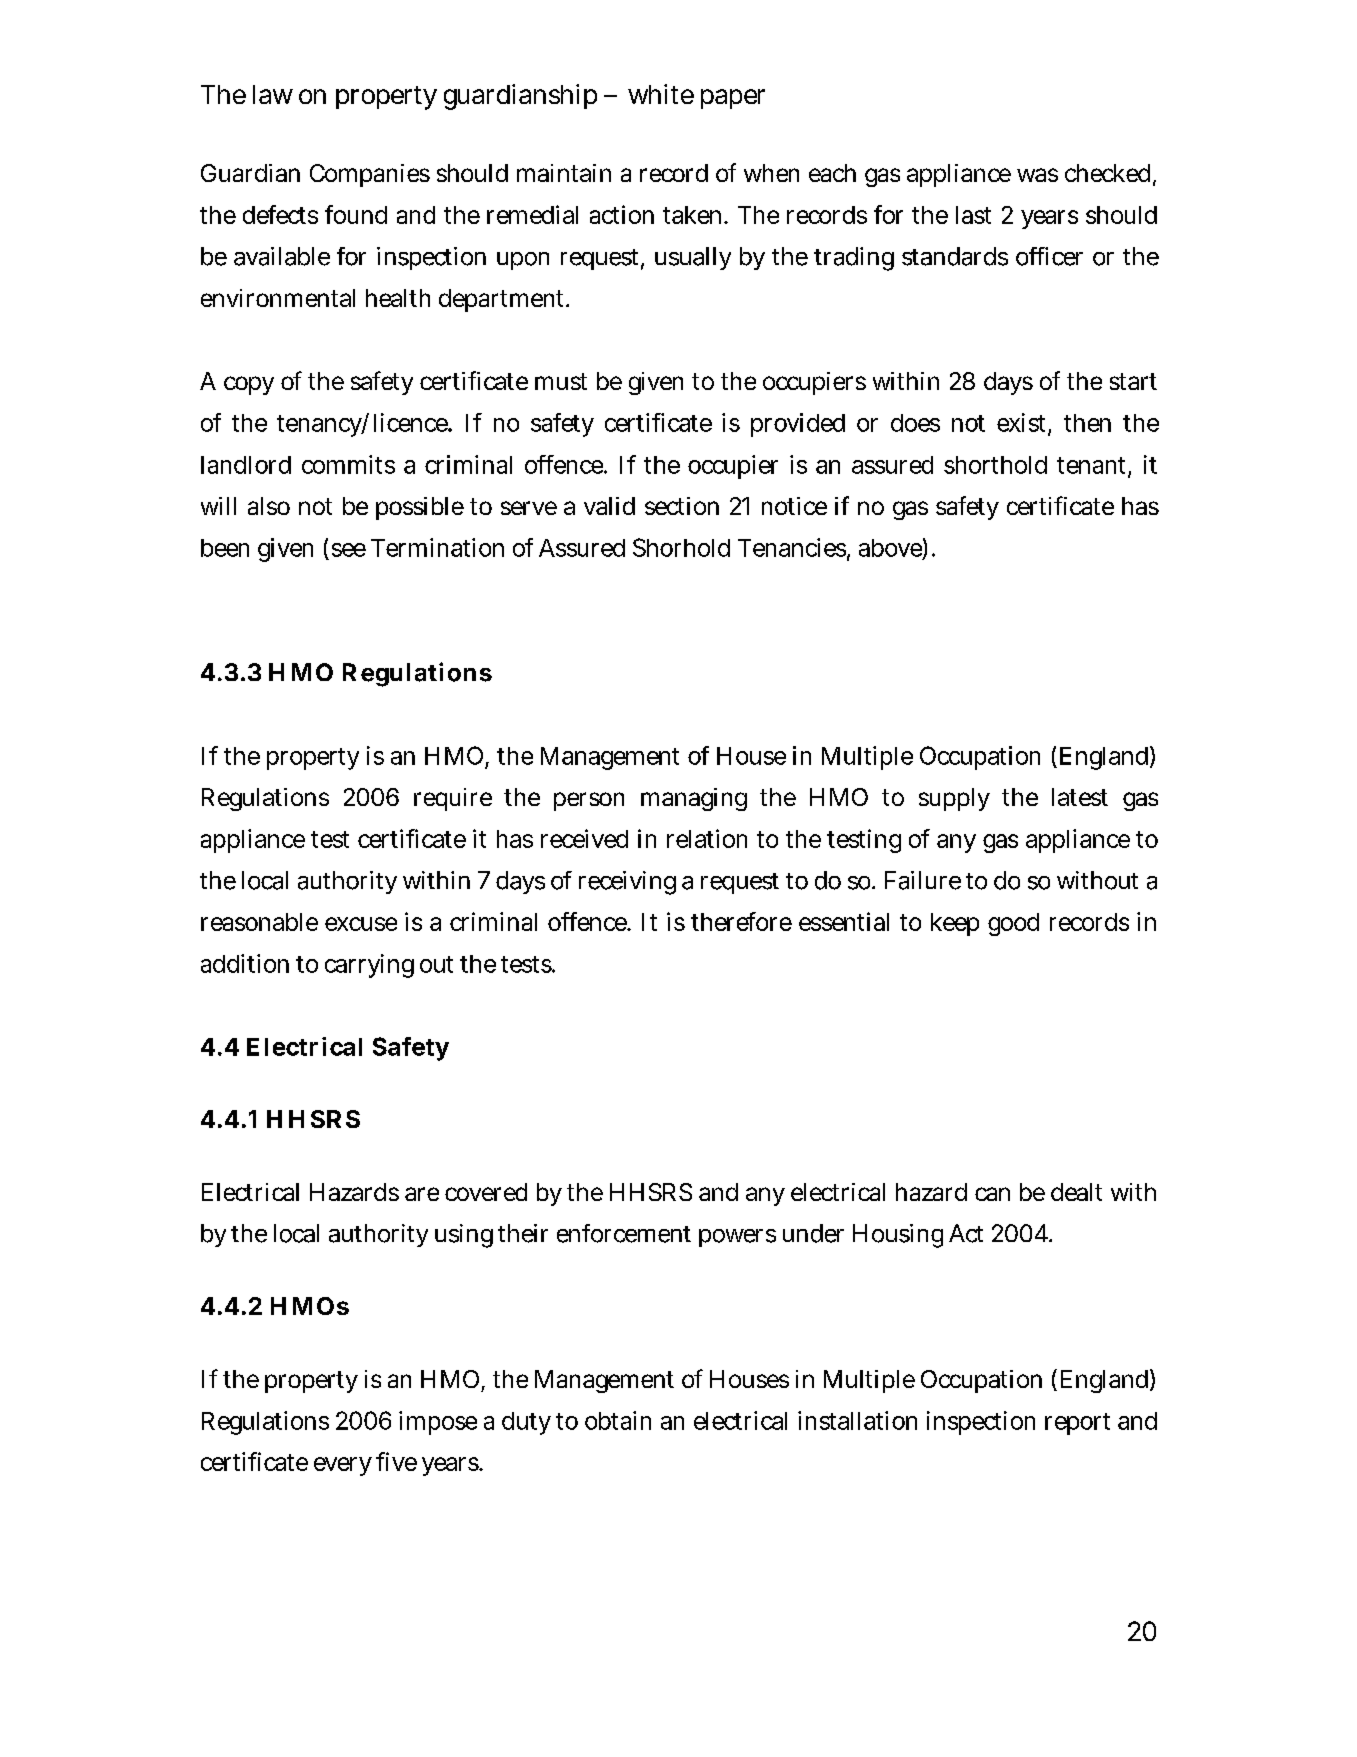 The height and width of the screenshot is (1757, 1357). Describe the element at coordinates (349, 550) in the screenshot. I see `see` at that location.
